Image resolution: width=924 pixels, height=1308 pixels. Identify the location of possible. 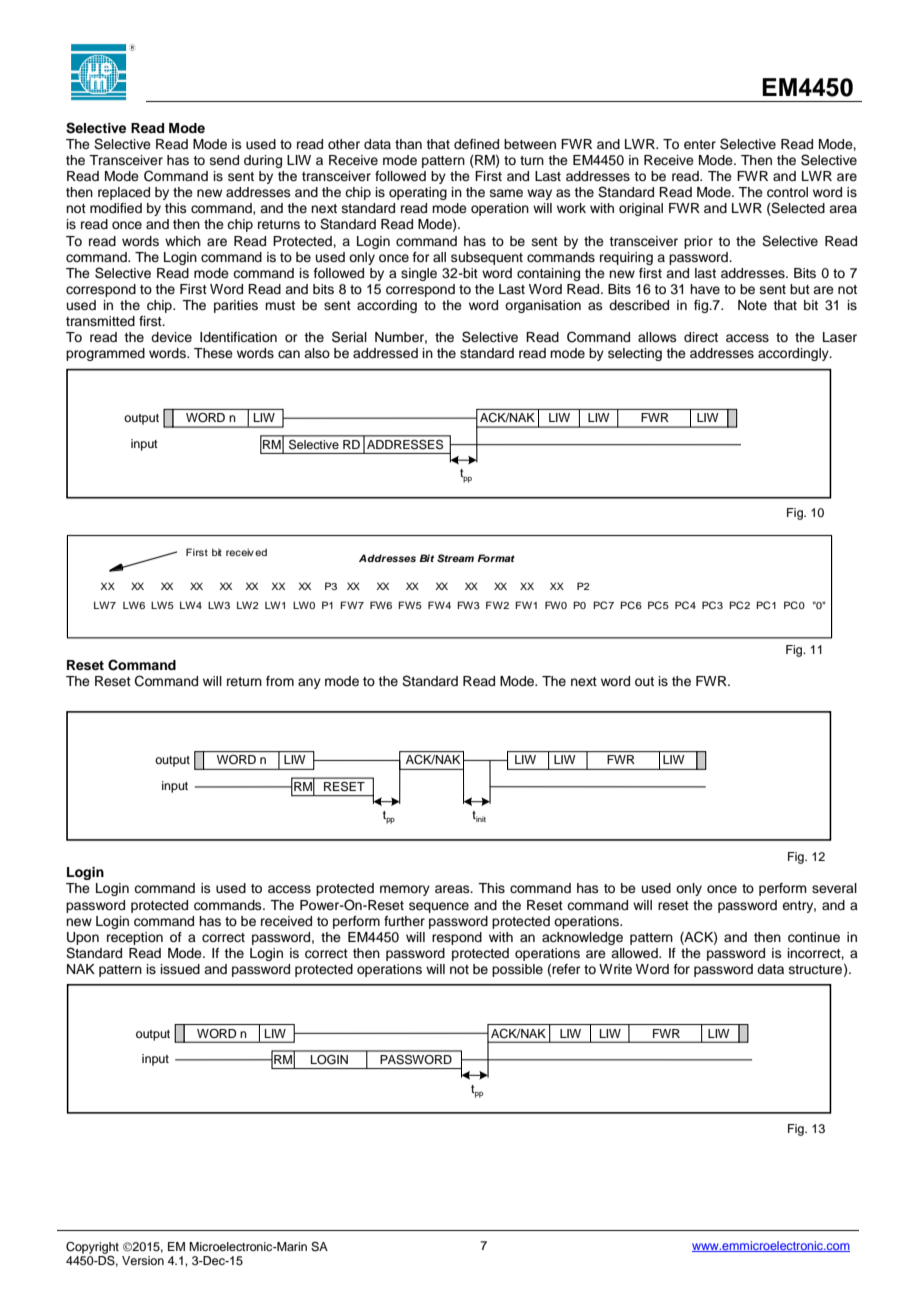
(517, 970).
